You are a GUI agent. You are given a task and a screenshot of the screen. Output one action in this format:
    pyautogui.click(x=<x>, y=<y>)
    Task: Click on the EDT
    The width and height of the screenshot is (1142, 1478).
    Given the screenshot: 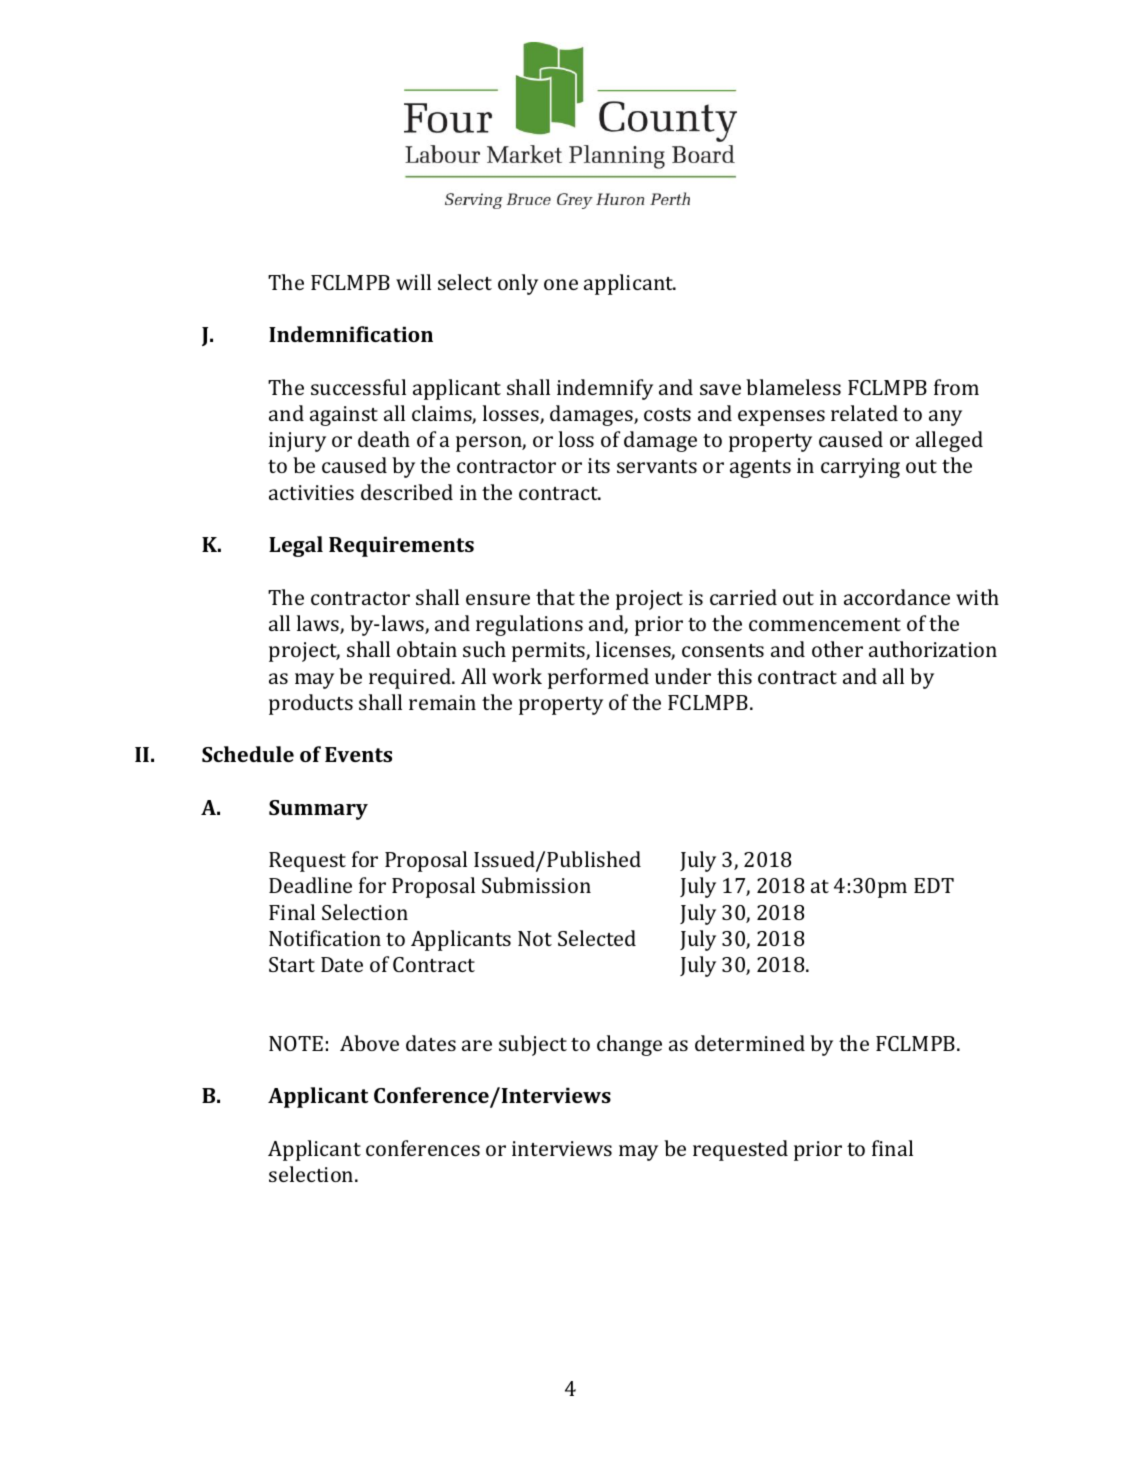 What is the action you would take?
    pyautogui.click(x=934, y=885)
